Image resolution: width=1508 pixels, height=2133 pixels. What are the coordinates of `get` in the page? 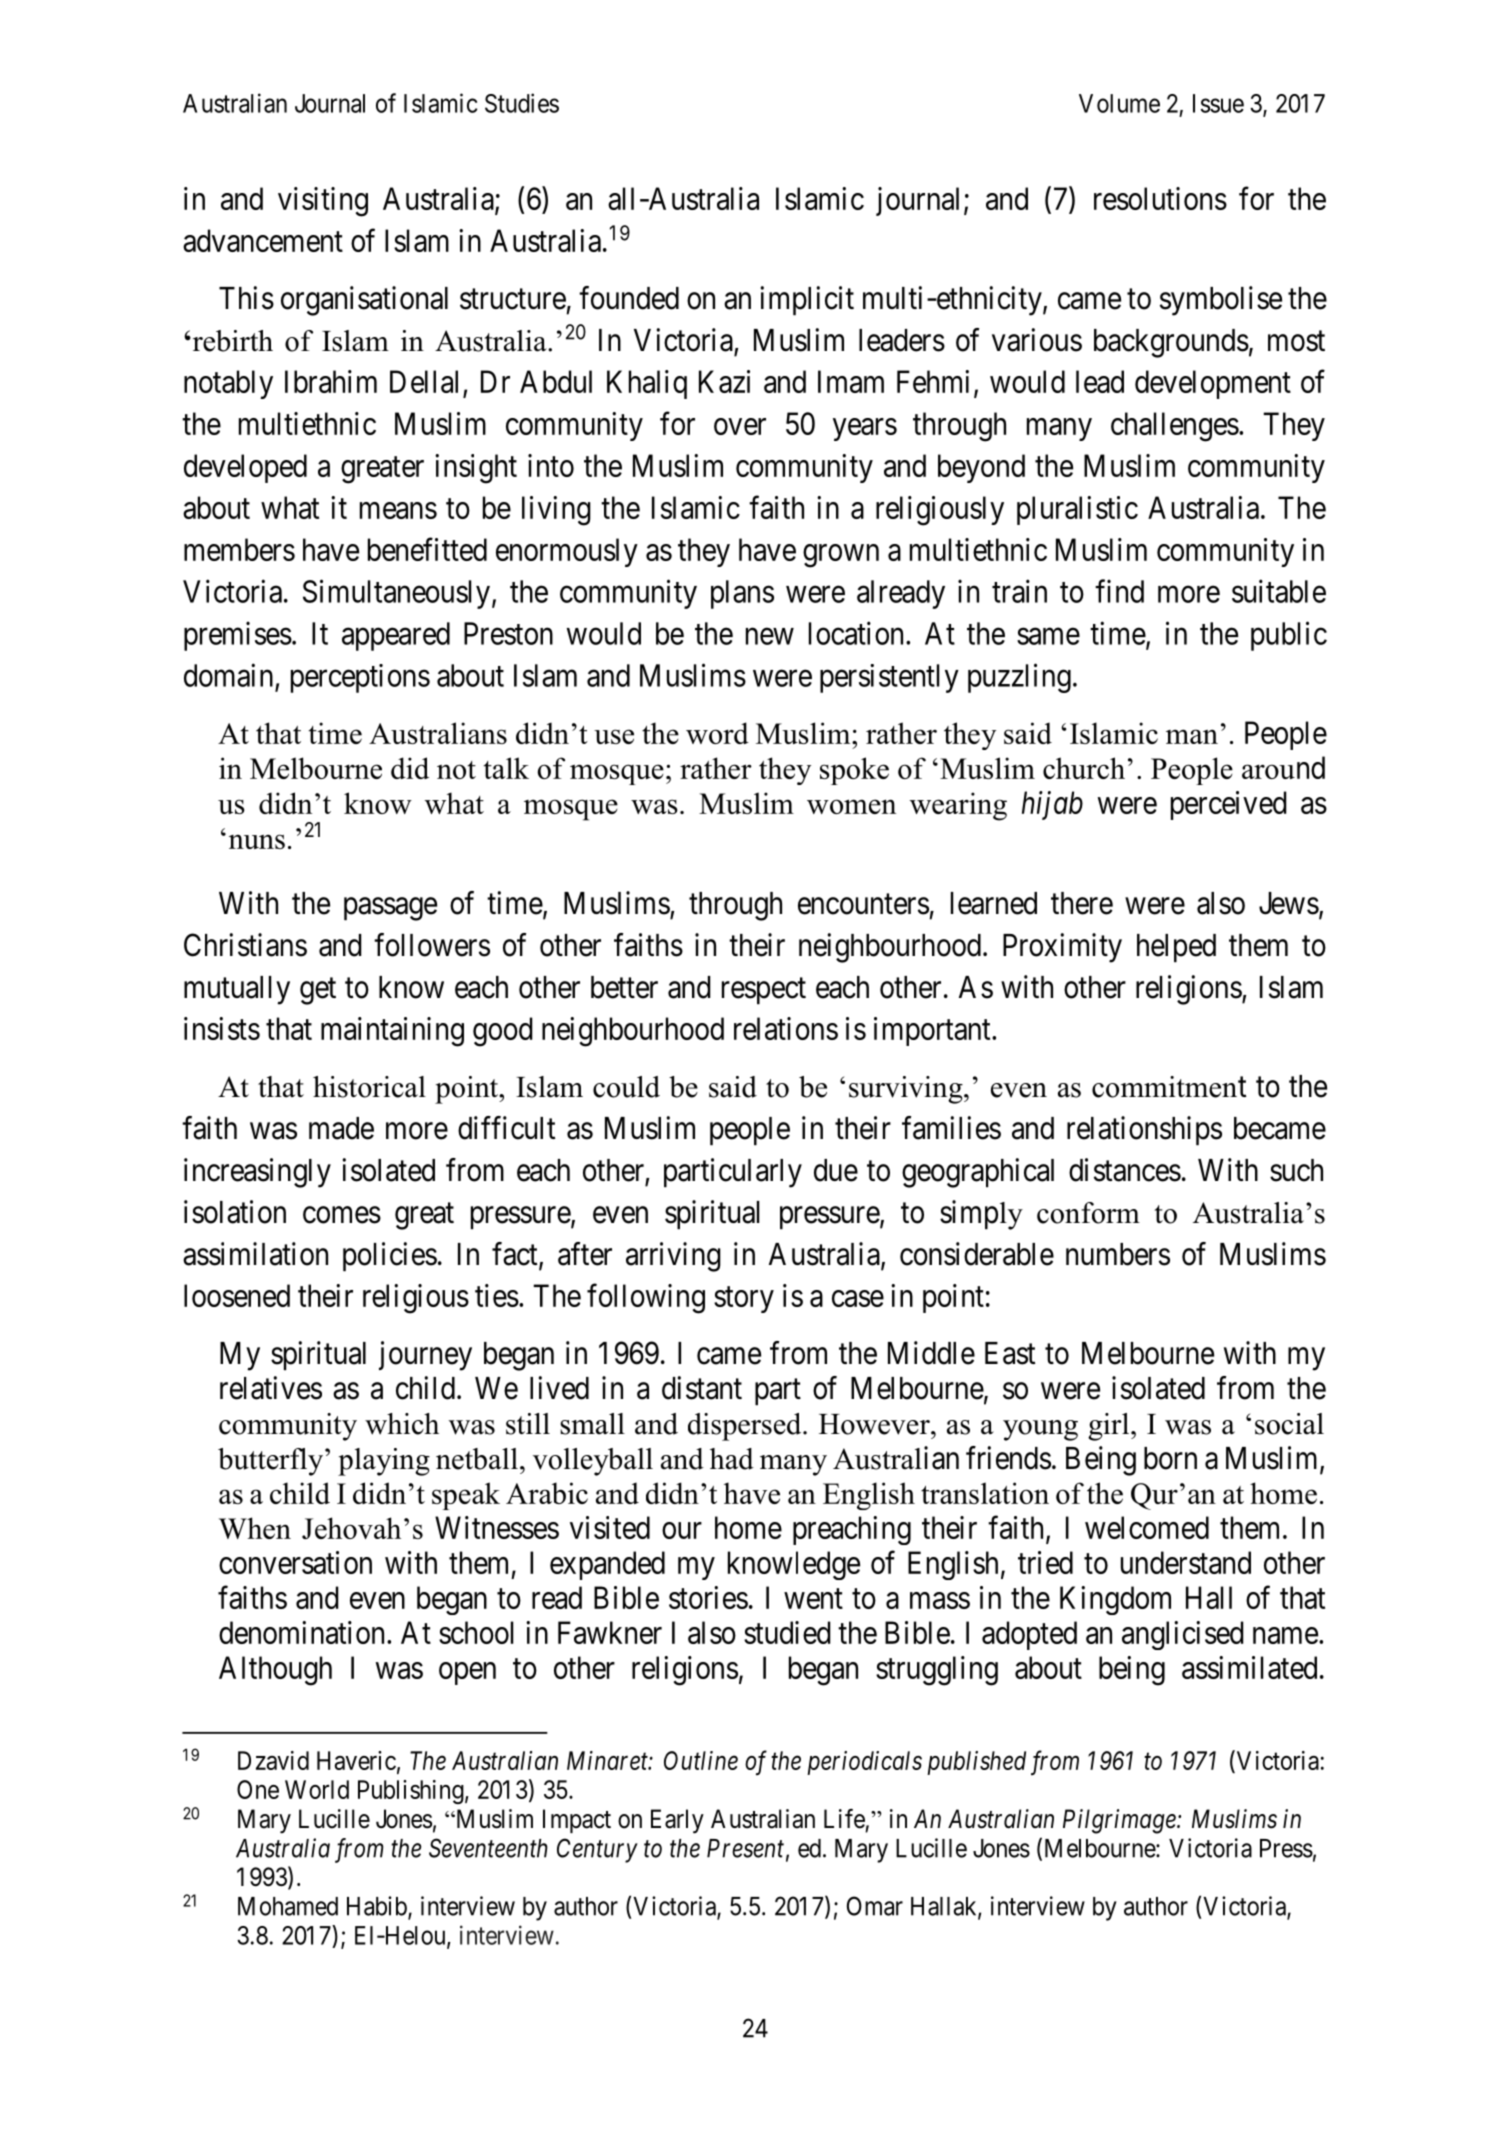 It's located at (318, 991).
